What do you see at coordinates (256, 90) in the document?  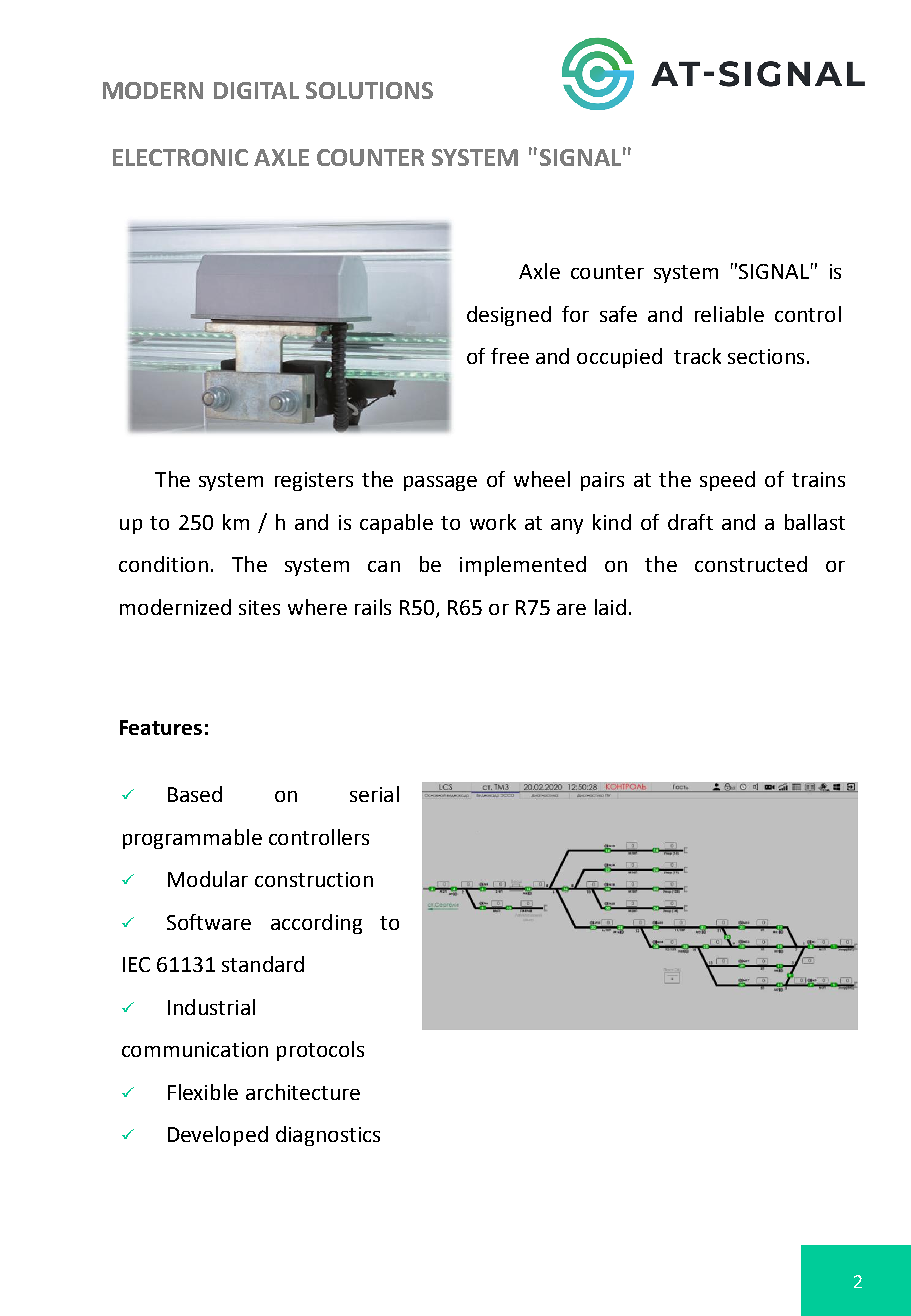 I see `DIGITAL` at bounding box center [256, 90].
